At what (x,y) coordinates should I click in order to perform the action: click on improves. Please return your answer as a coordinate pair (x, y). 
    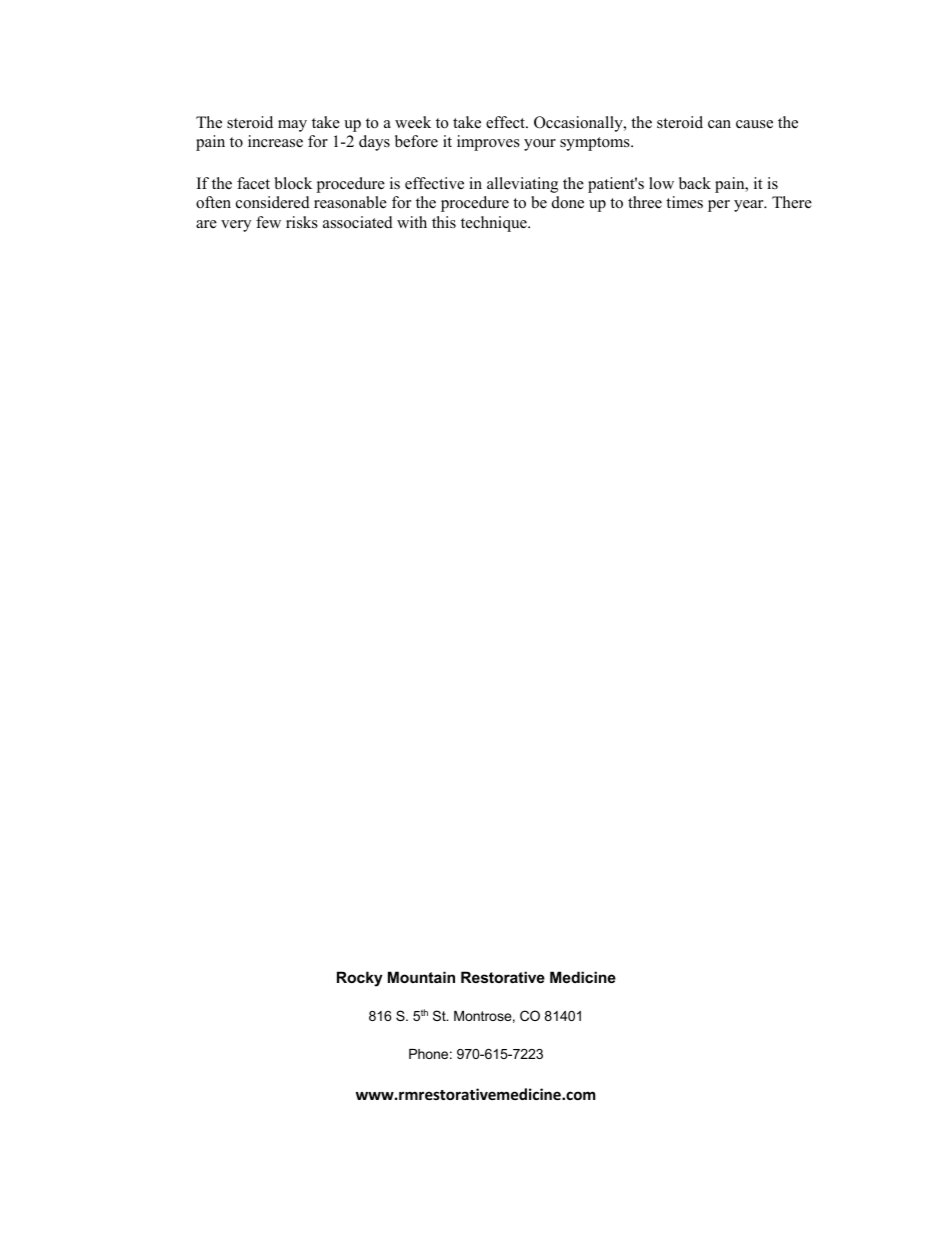
    Looking at the image, I should click on (488, 143).
